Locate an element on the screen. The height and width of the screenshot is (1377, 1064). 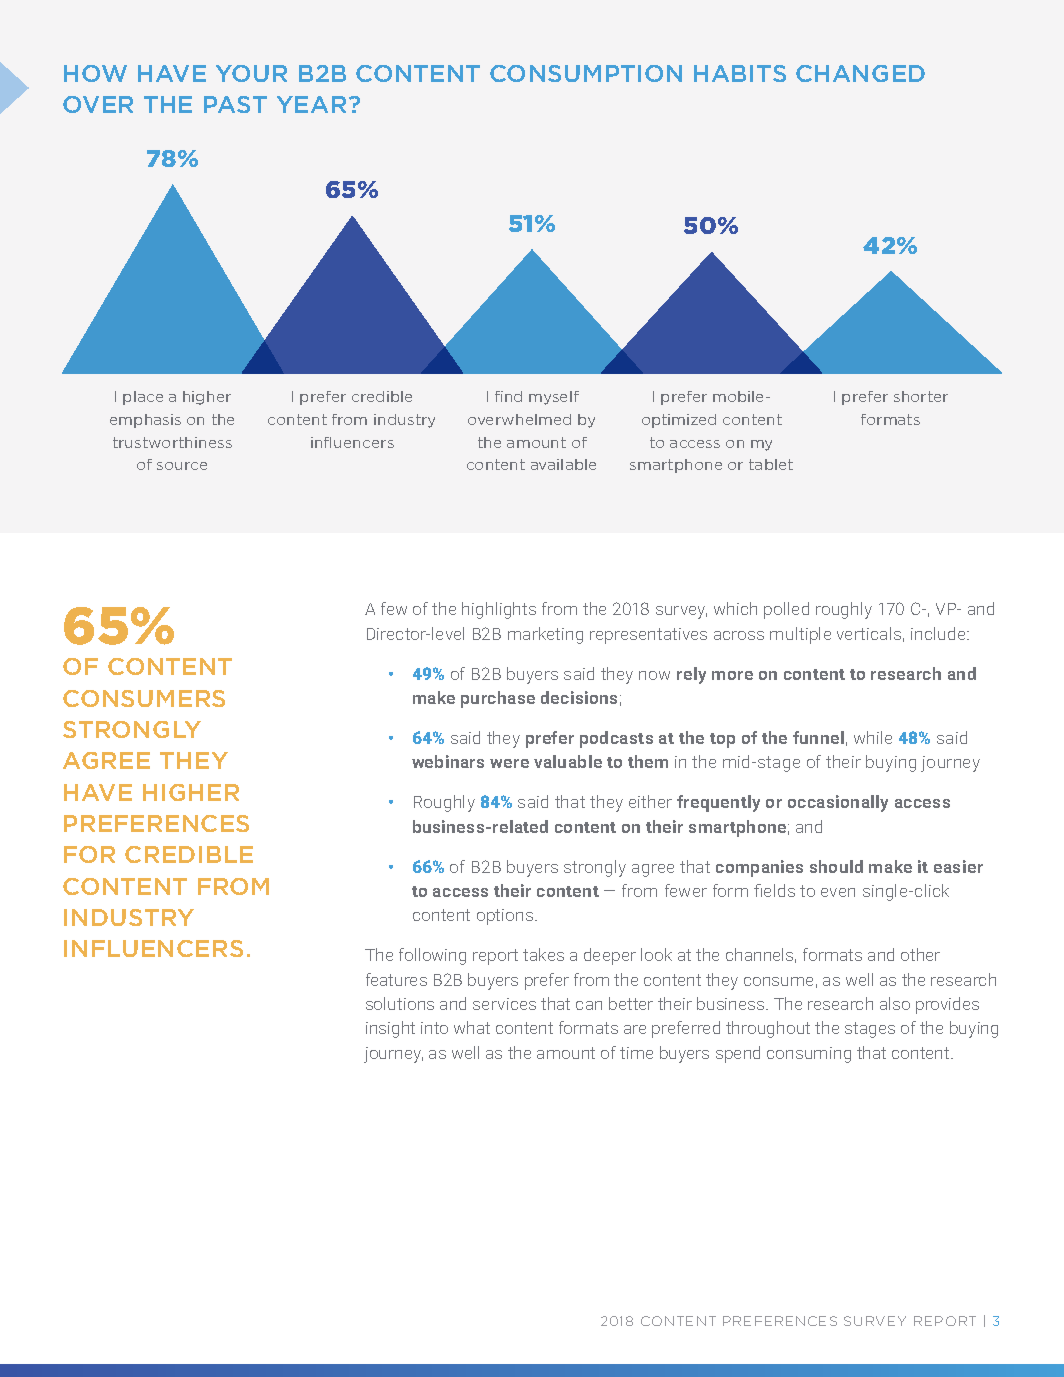
purchase is located at coordinates (498, 699).
